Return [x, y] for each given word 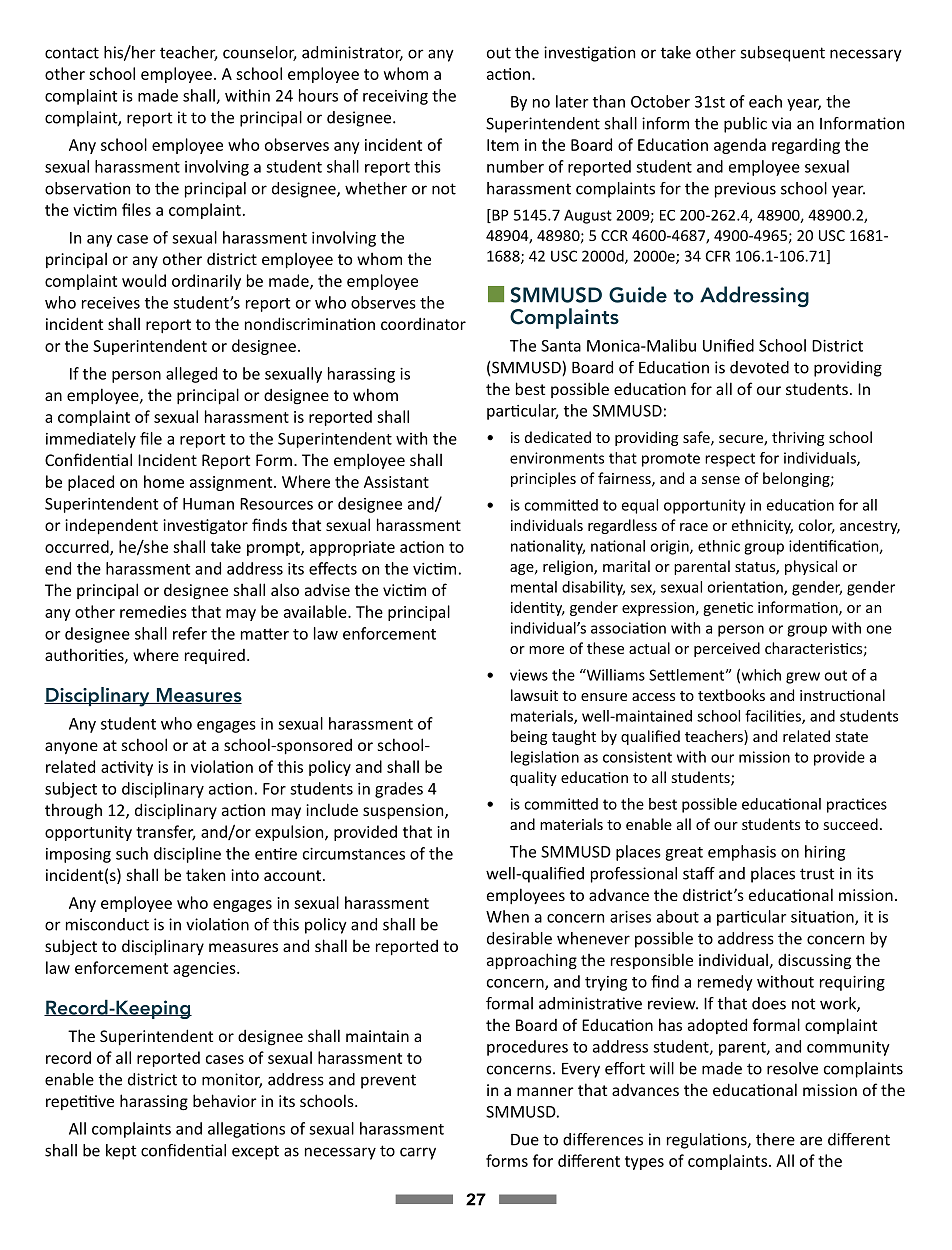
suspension [404, 811]
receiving [395, 97]
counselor [260, 53]
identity [538, 608]
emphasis [742, 853]
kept [121, 1152]
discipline [187, 855]
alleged [191, 375]
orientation [746, 588]
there [775, 1139]
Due [525, 1140]
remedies [153, 611]
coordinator [423, 324]
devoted [759, 367]
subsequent [783, 54]
